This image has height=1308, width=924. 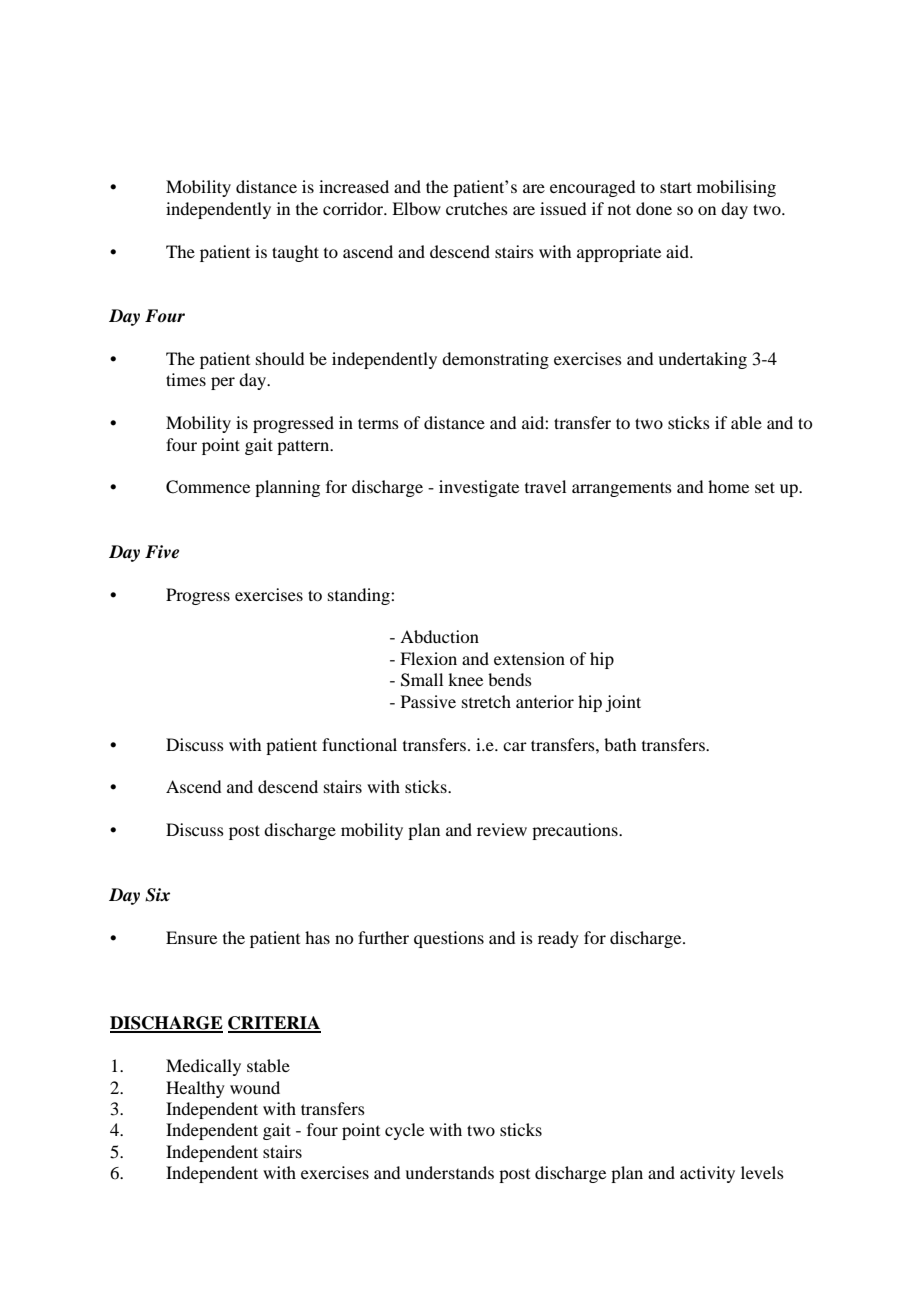 I want to click on investigate, so click(x=479, y=488).
